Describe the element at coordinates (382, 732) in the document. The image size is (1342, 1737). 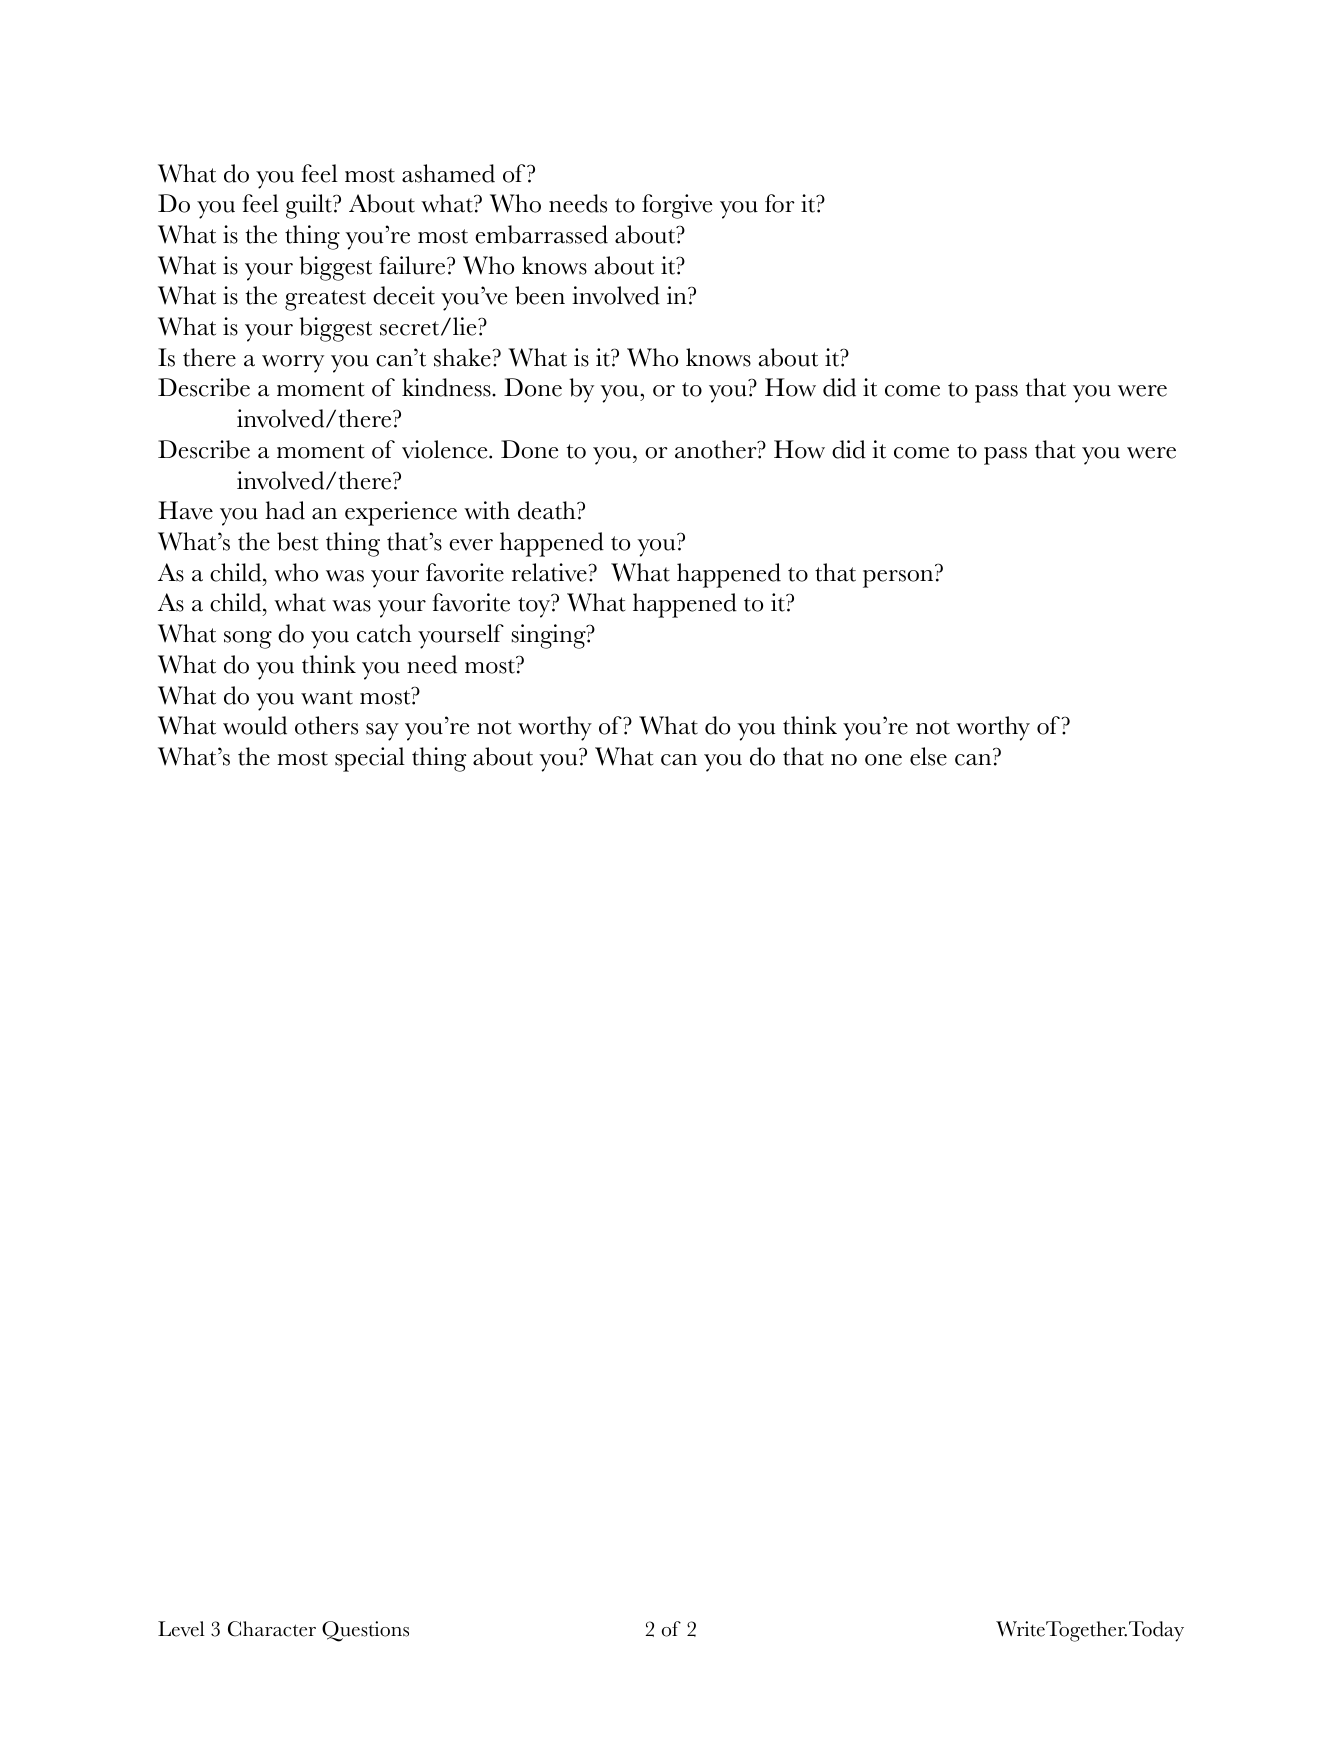
I see `say` at that location.
